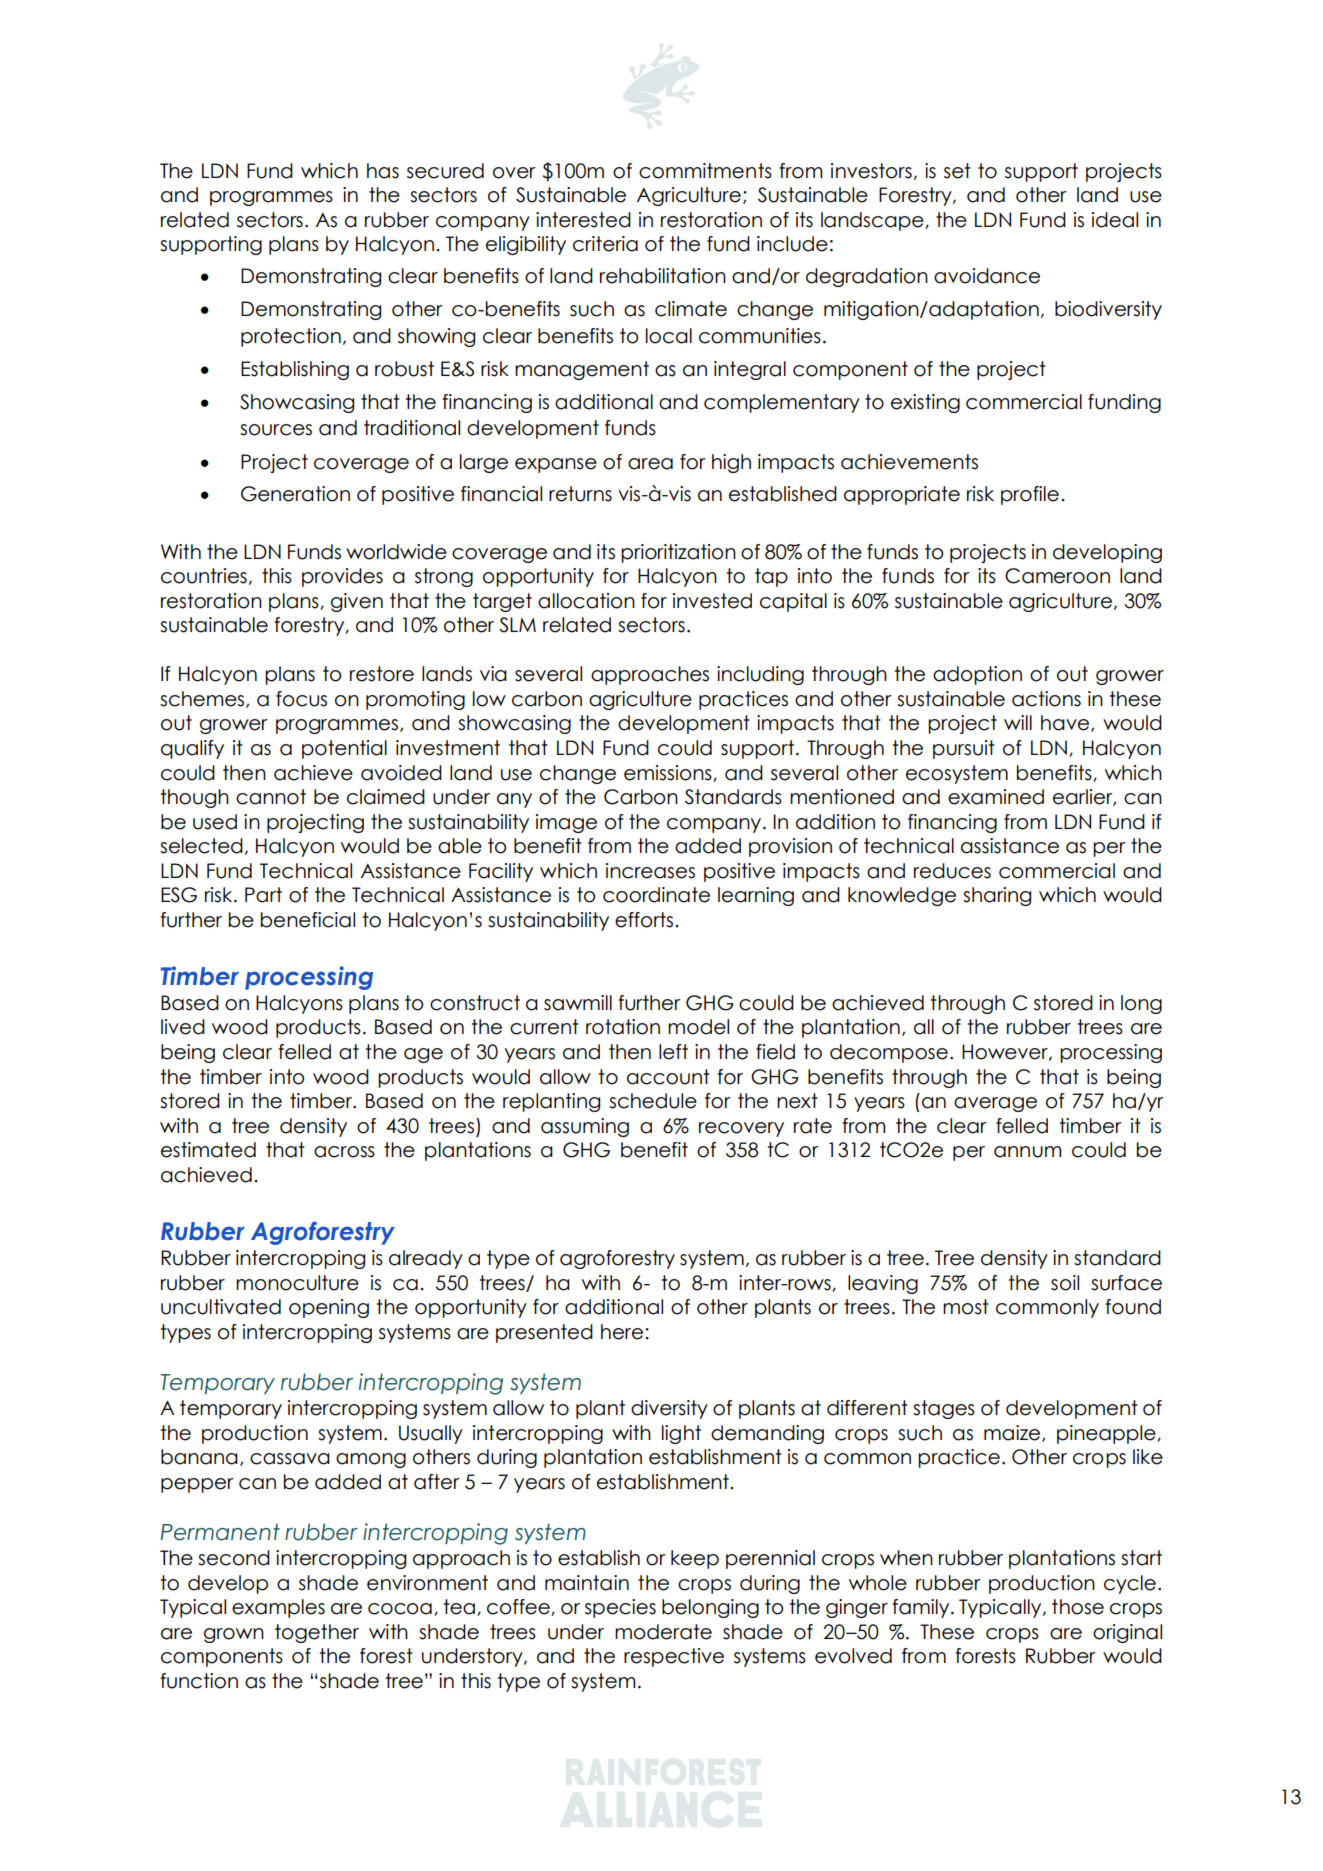  I want to click on respective, so click(674, 1657).
